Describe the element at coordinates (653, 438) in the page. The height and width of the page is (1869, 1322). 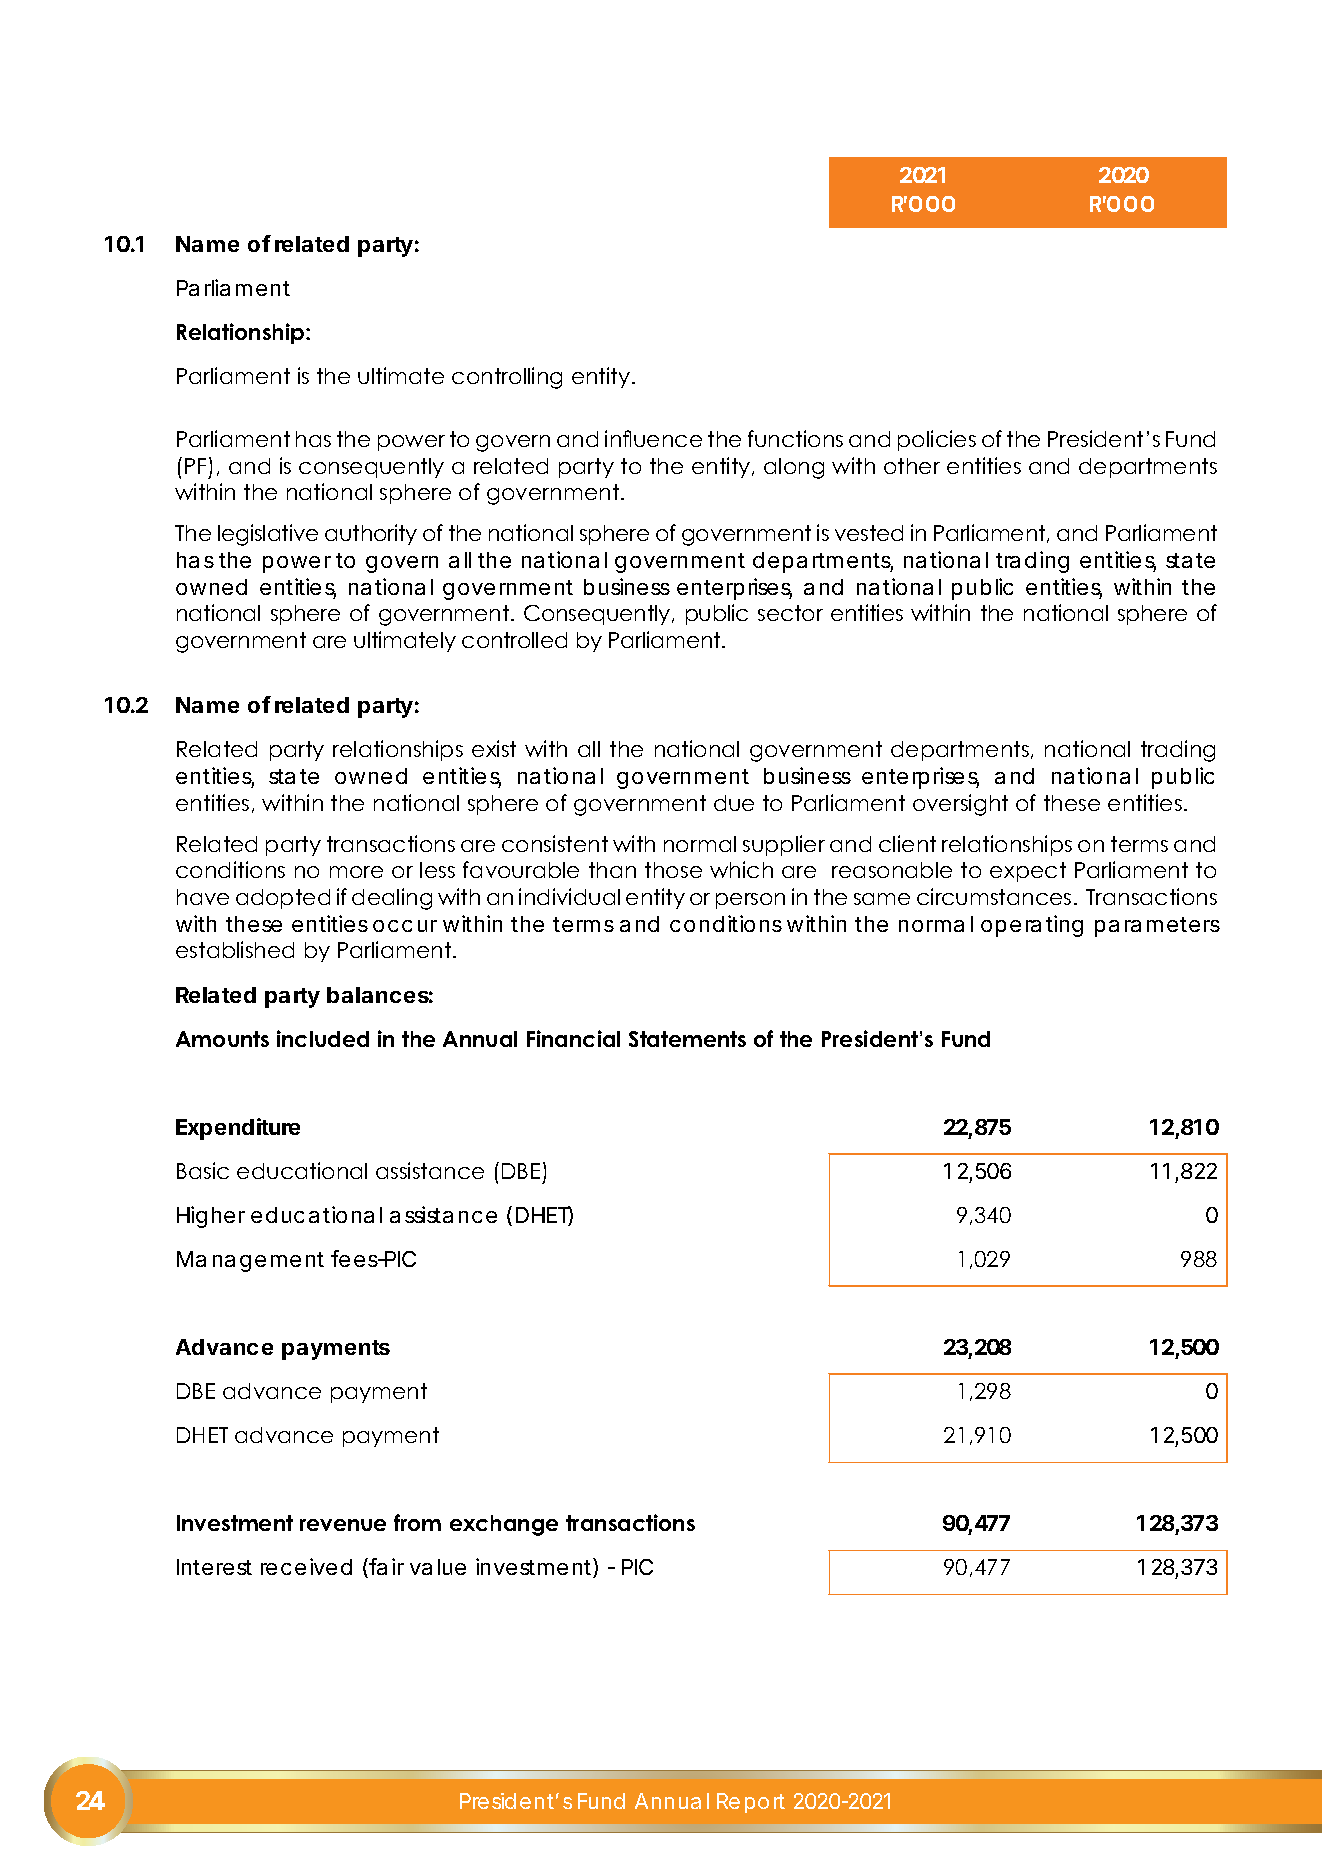
I see `influence` at that location.
